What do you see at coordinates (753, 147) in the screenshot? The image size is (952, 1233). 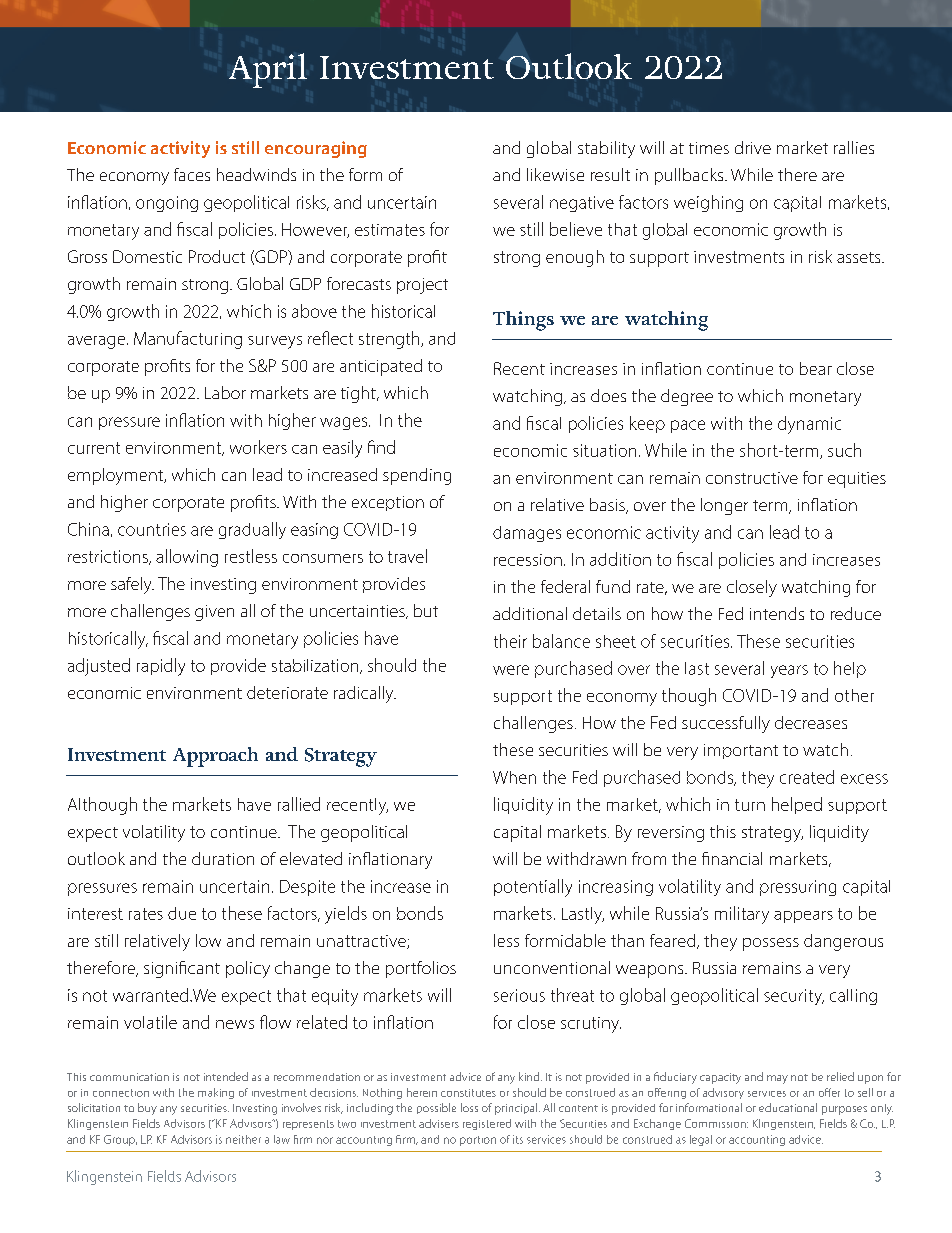 I see `drive` at bounding box center [753, 147].
